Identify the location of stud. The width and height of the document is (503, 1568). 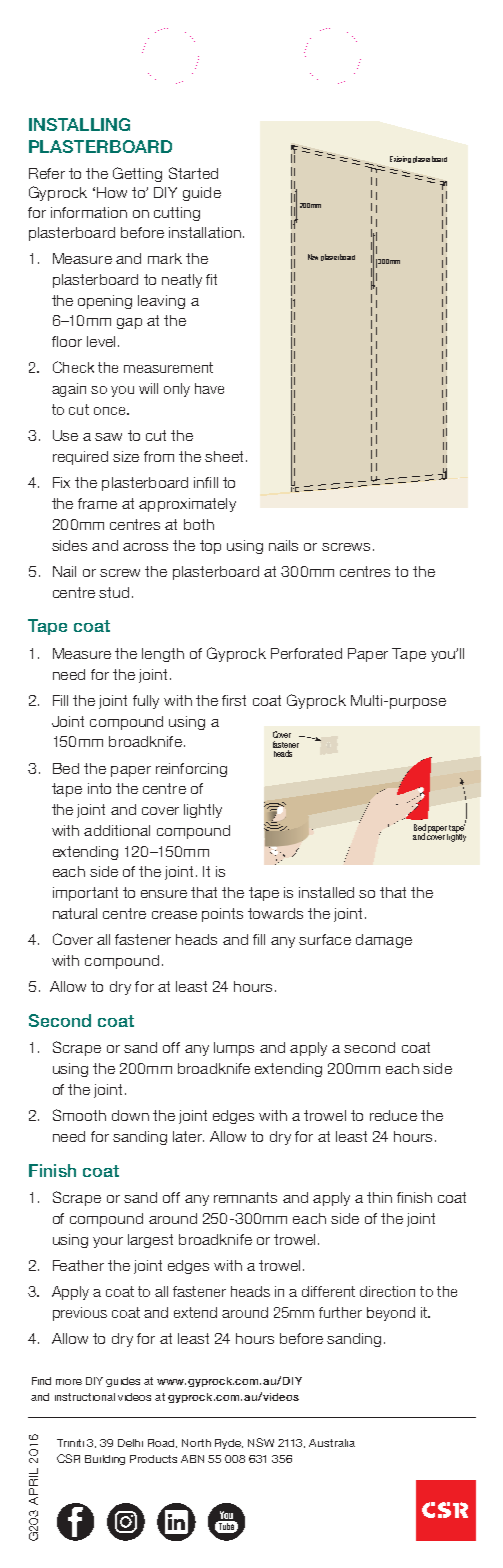
(114, 592).
